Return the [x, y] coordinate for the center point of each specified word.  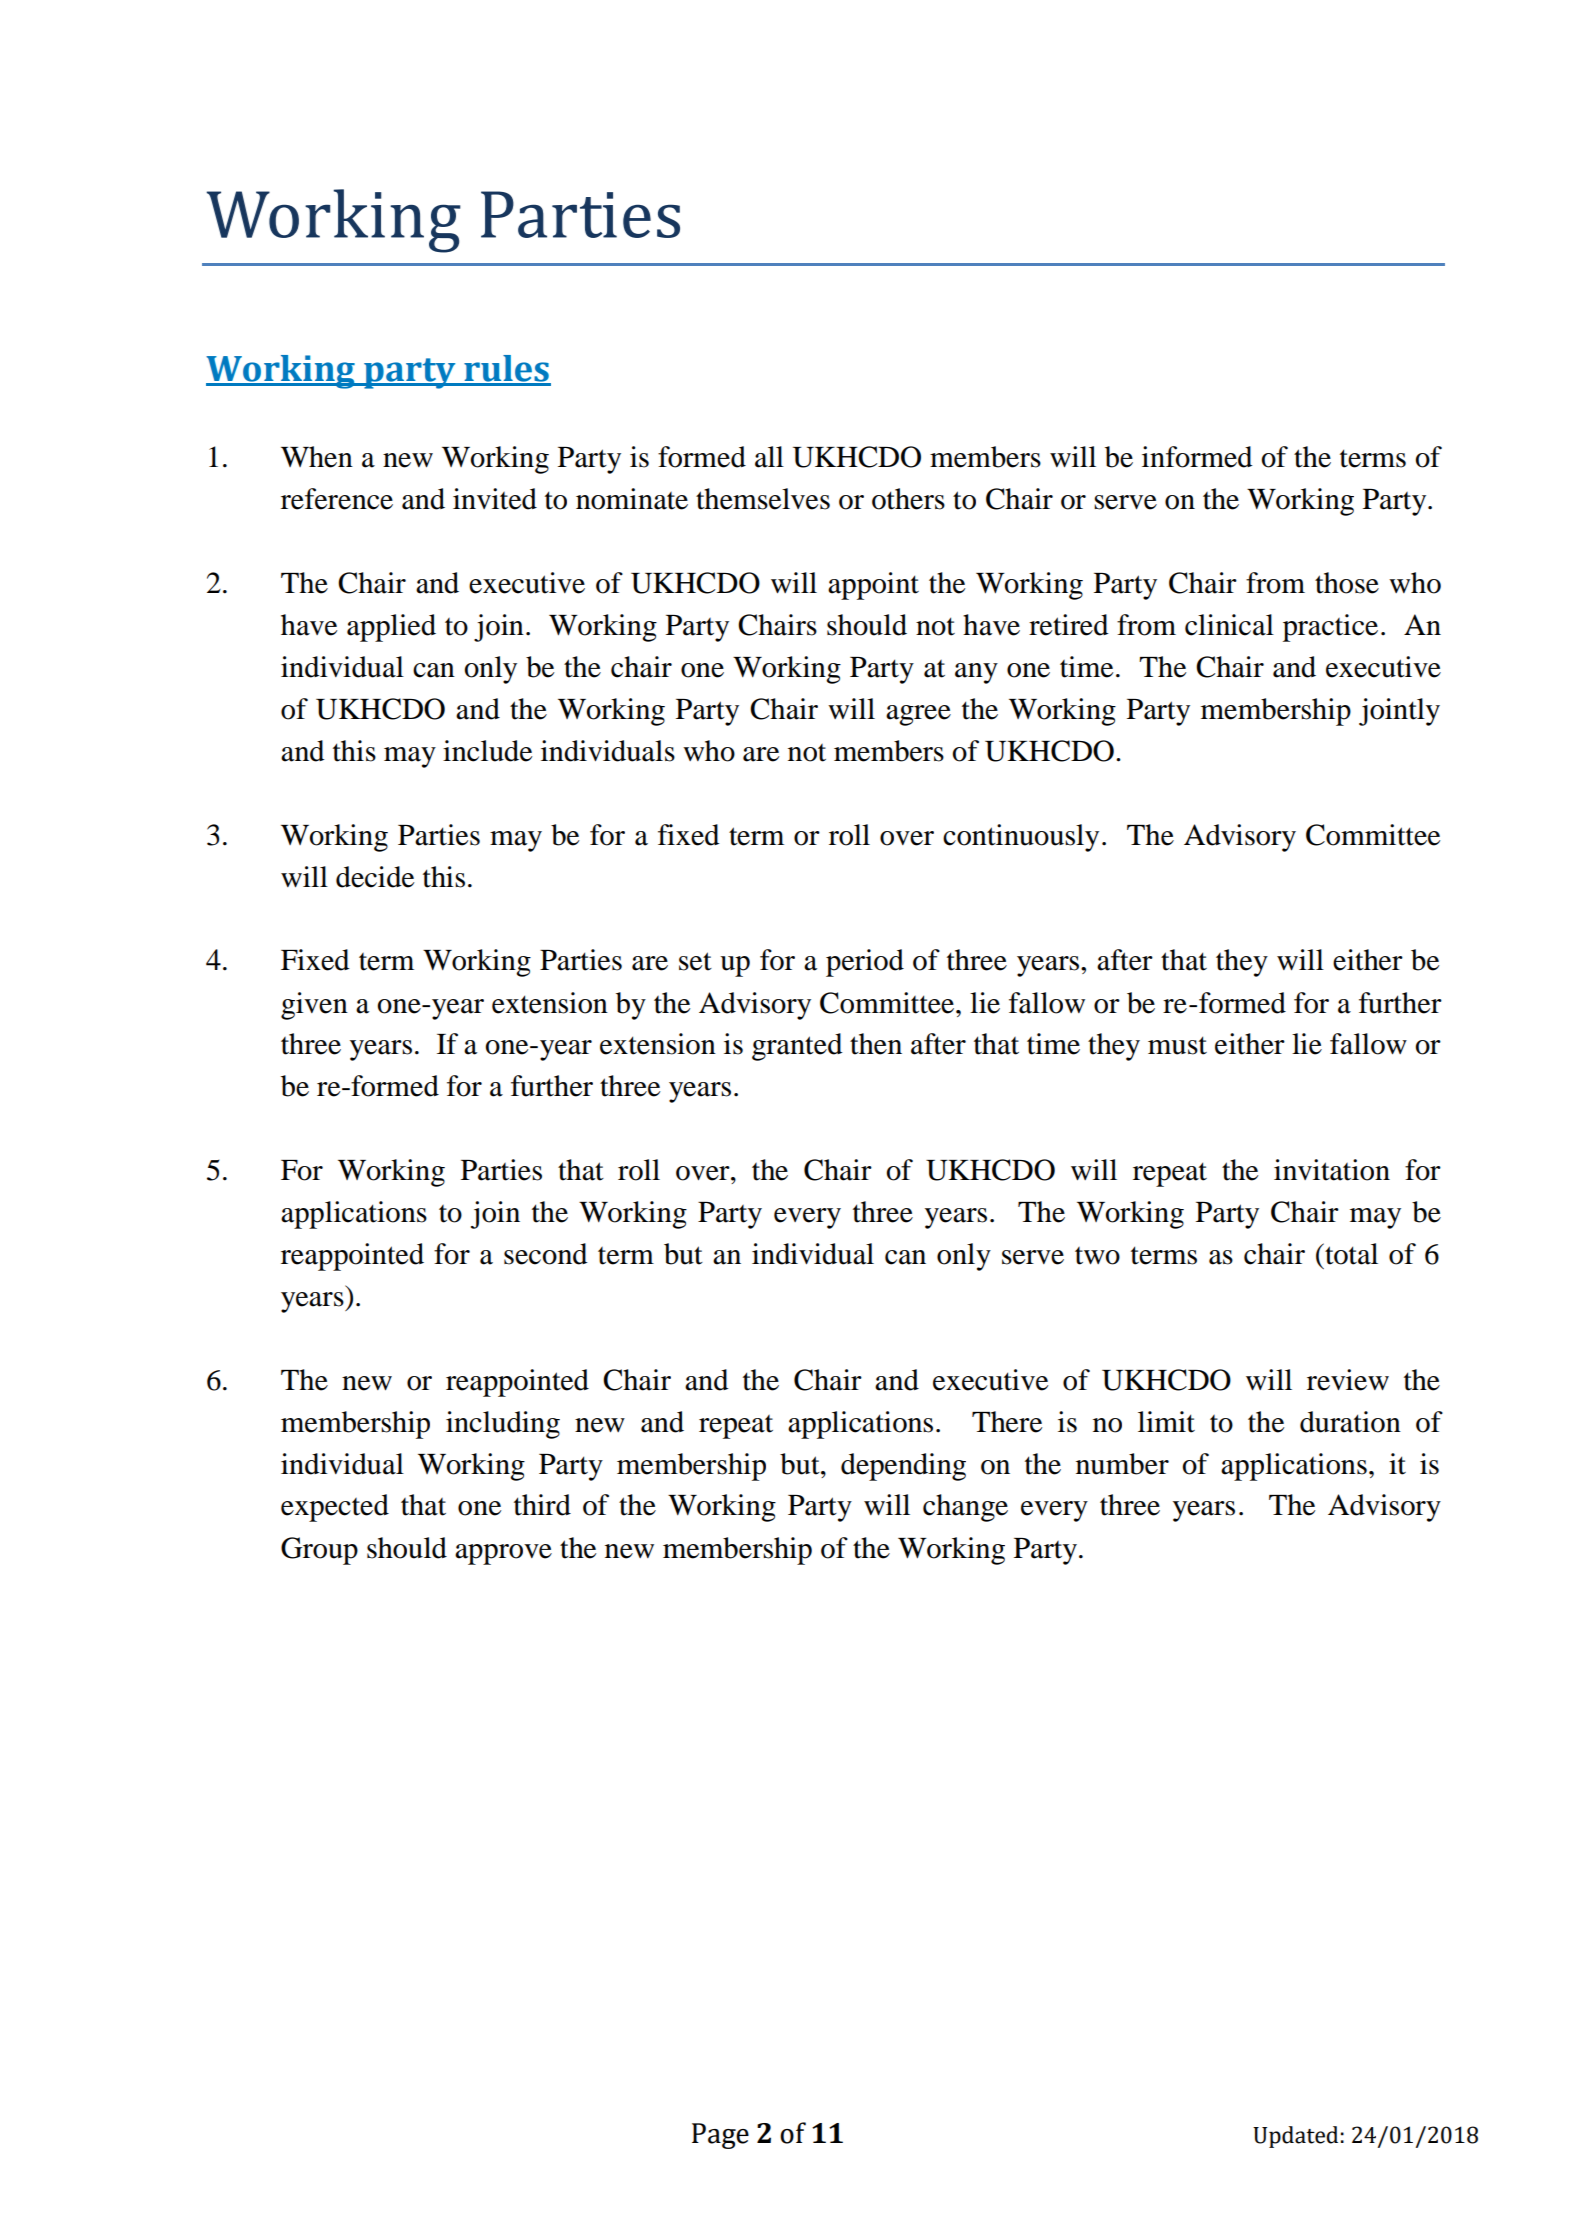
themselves [763, 499]
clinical [1229, 625]
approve [503, 1554]
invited [495, 499]
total [1350, 1254]
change [965, 1508]
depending [903, 1467]
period [865, 963]
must [1177, 1045]
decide [375, 877]
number [1122, 1464]
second [546, 1254]
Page [720, 2136]
